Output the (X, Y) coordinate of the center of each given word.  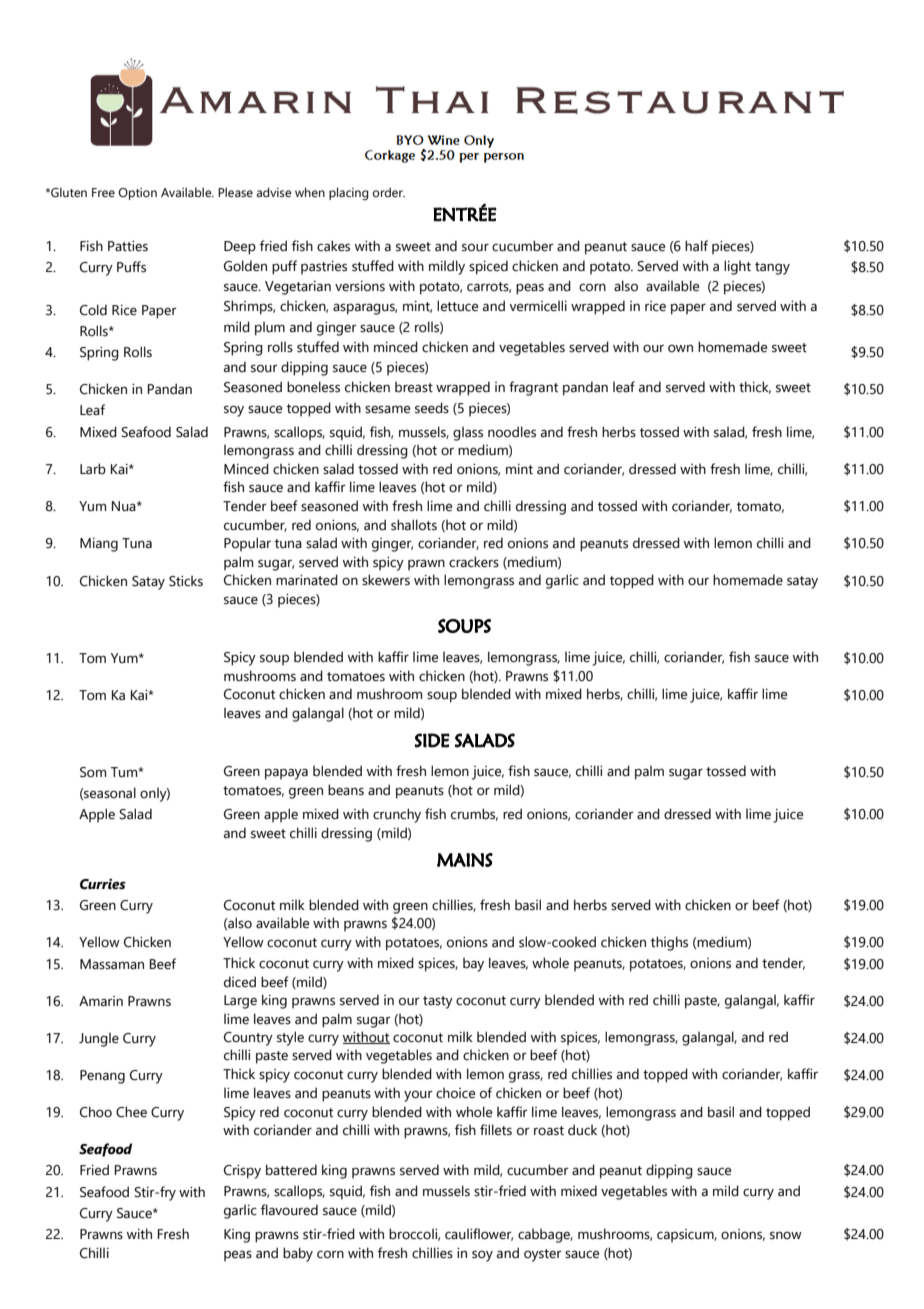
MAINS (465, 860)
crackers (474, 562)
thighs (669, 943)
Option (137, 194)
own (680, 348)
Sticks (186, 581)
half (696, 246)
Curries (103, 884)
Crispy (242, 1172)
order (389, 192)
